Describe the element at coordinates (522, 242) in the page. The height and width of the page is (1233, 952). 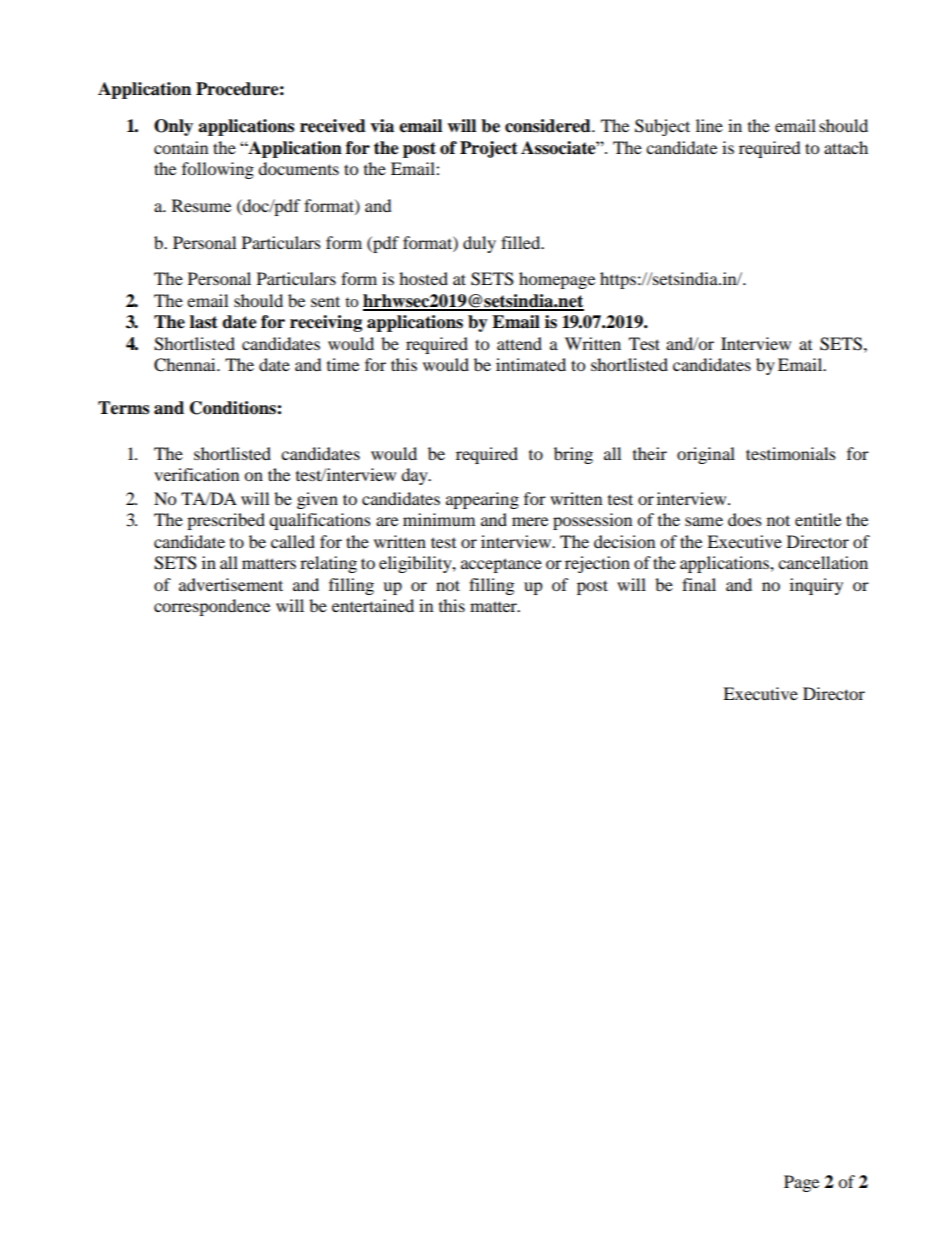
I see `filled` at that location.
